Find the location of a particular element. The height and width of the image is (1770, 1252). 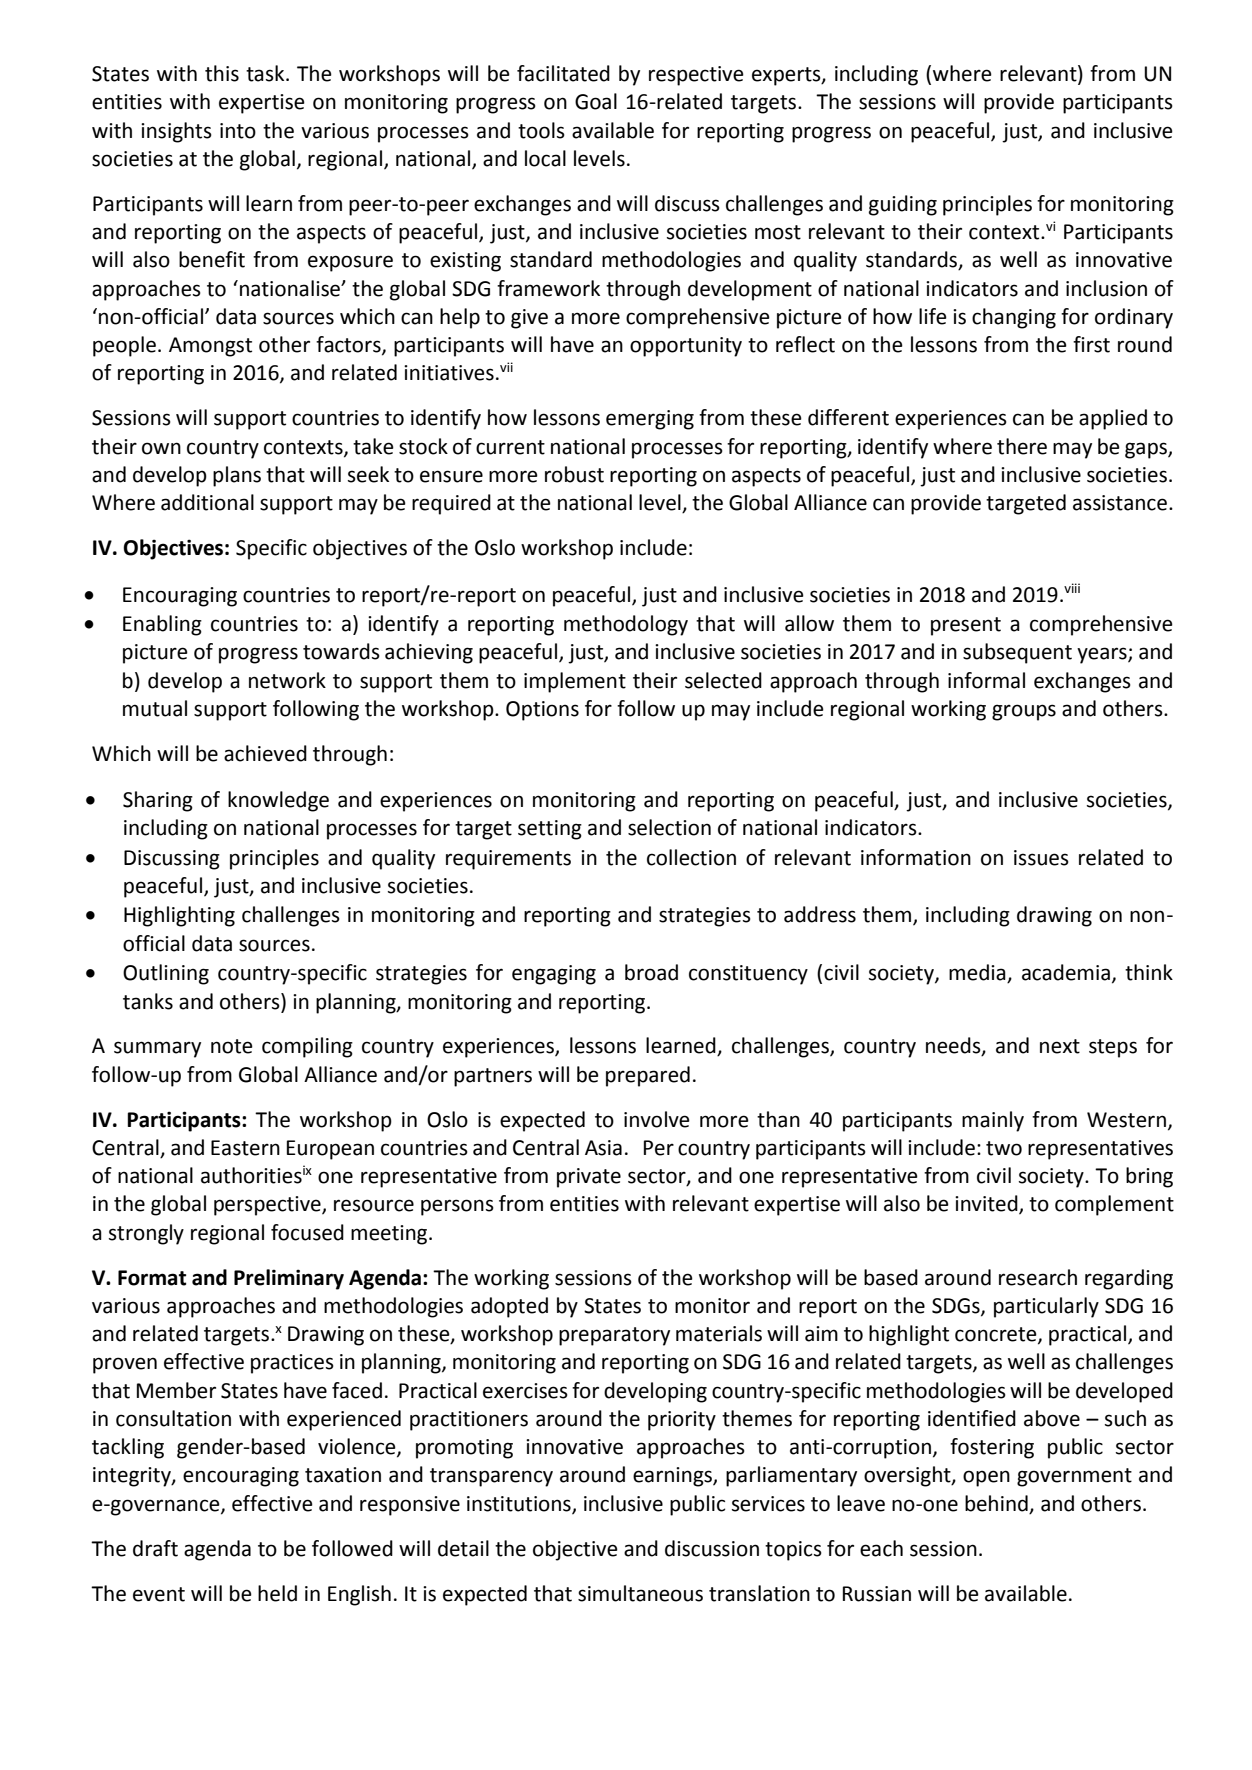

guiding is located at coordinates (903, 205).
